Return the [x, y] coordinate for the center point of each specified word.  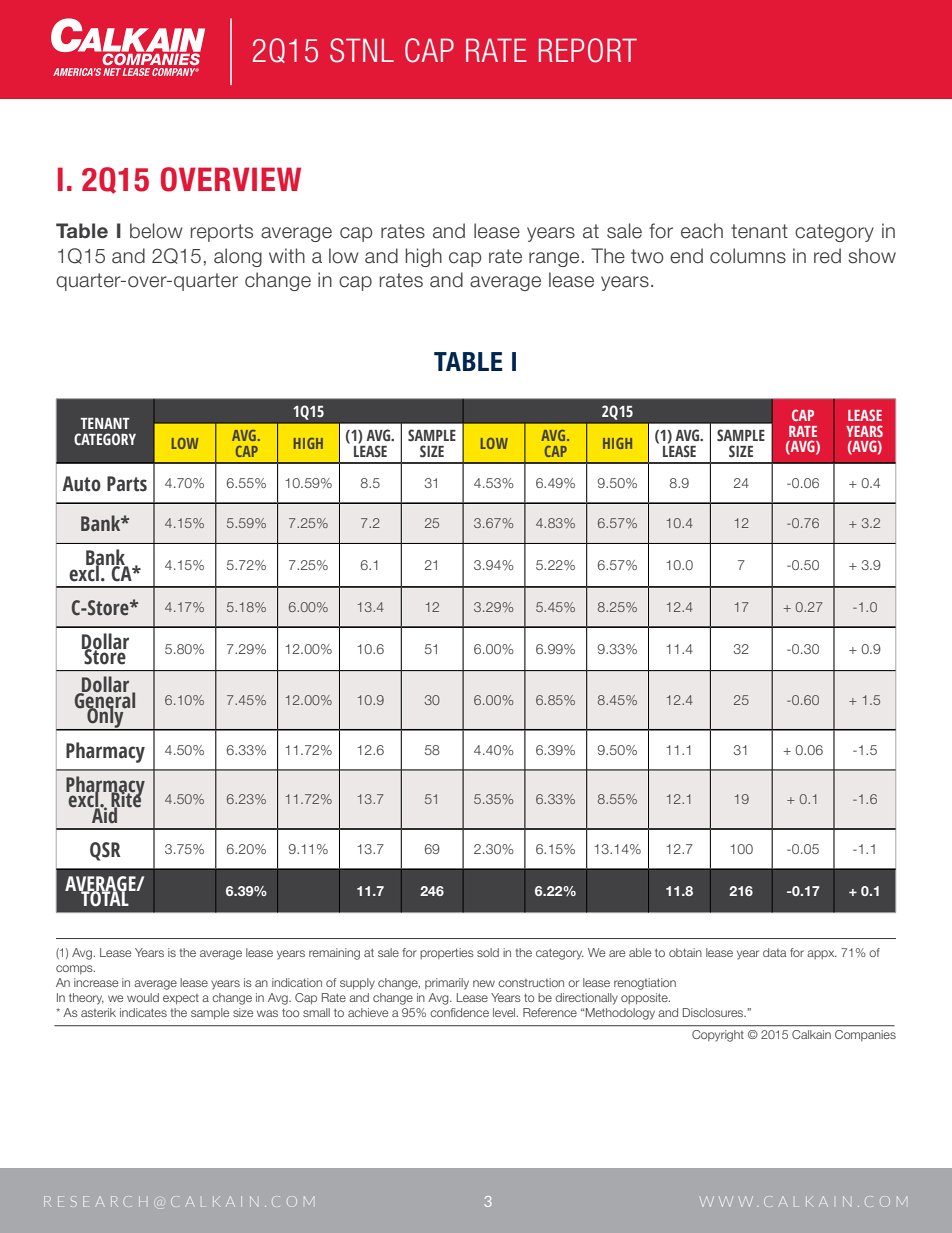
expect [181, 999]
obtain [685, 952]
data [775, 952]
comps [75, 969]
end [686, 256]
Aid [105, 814]
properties [447, 953]
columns [748, 256]
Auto [81, 484]
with [287, 255]
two [647, 256]
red [827, 256]
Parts [127, 484]
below [156, 231]
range [554, 259]
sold [488, 952]
